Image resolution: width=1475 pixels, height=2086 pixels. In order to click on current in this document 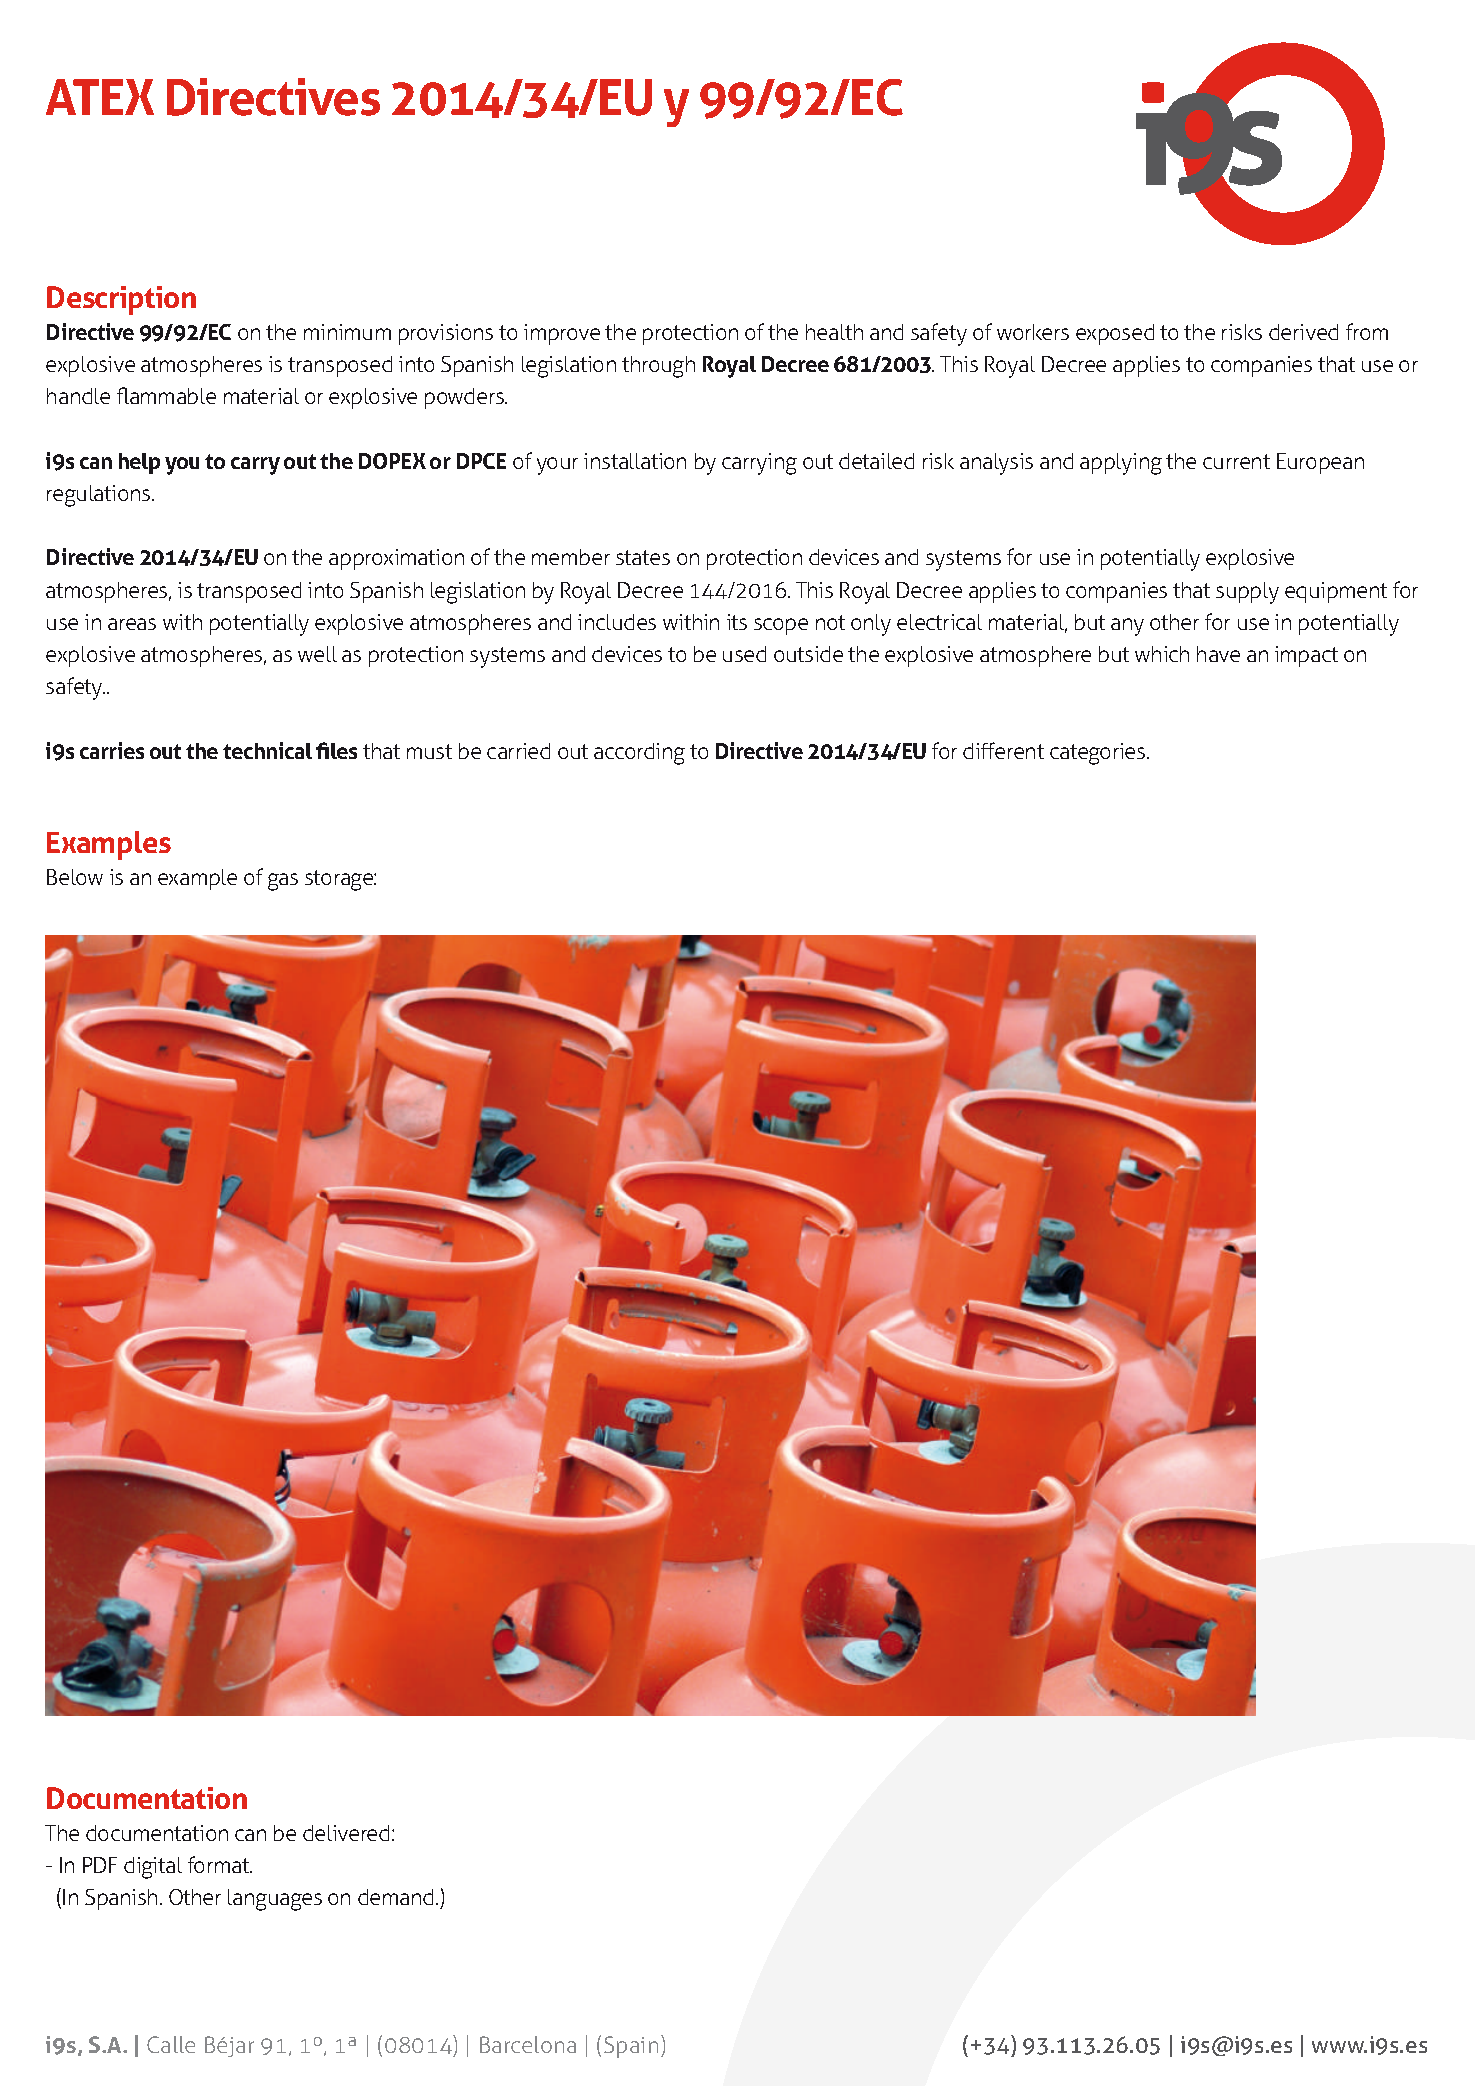, I will do `click(1236, 461)`.
